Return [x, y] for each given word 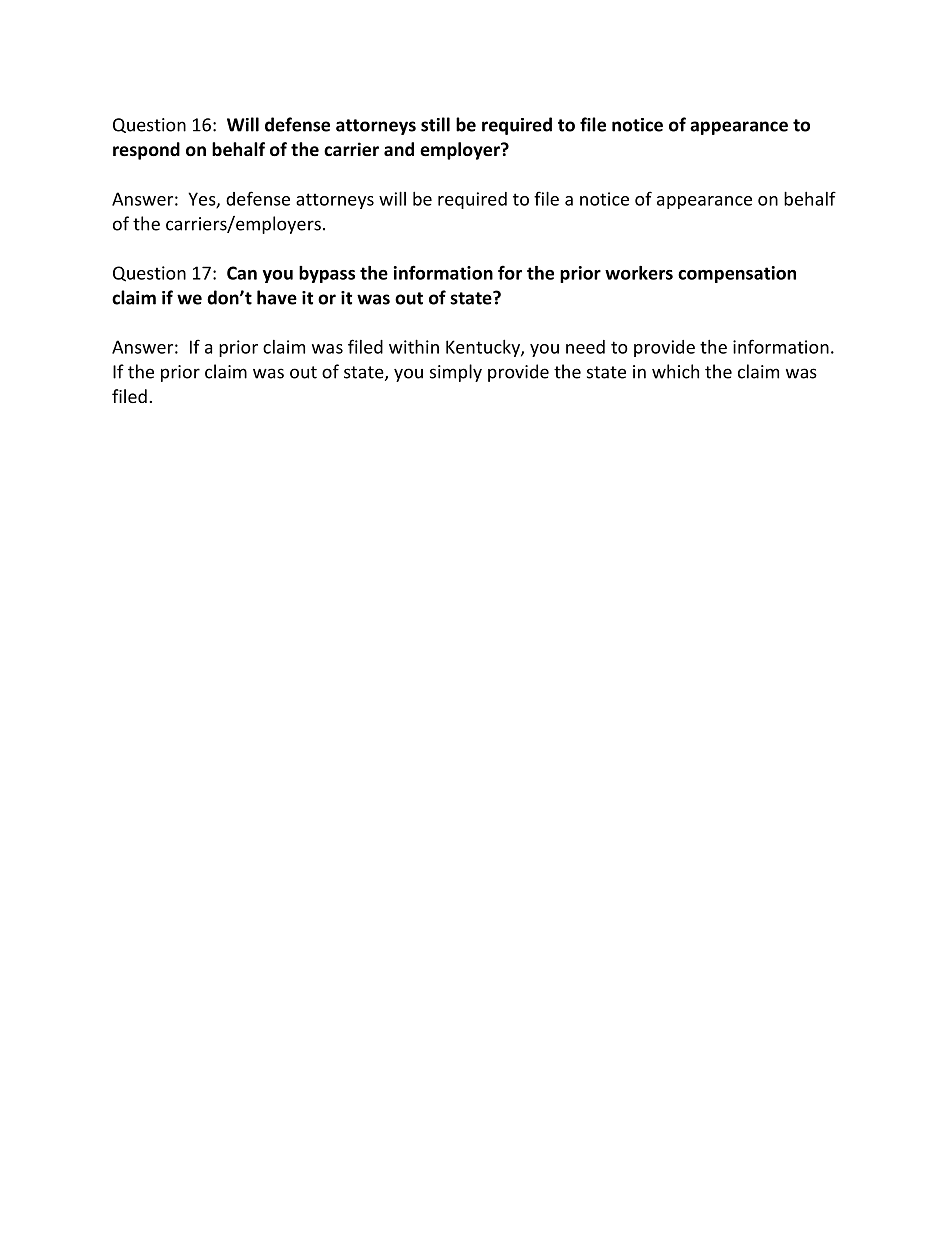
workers [639, 273]
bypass [327, 274]
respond [146, 151]
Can [242, 273]
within [414, 346]
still [435, 124]
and [399, 149]
